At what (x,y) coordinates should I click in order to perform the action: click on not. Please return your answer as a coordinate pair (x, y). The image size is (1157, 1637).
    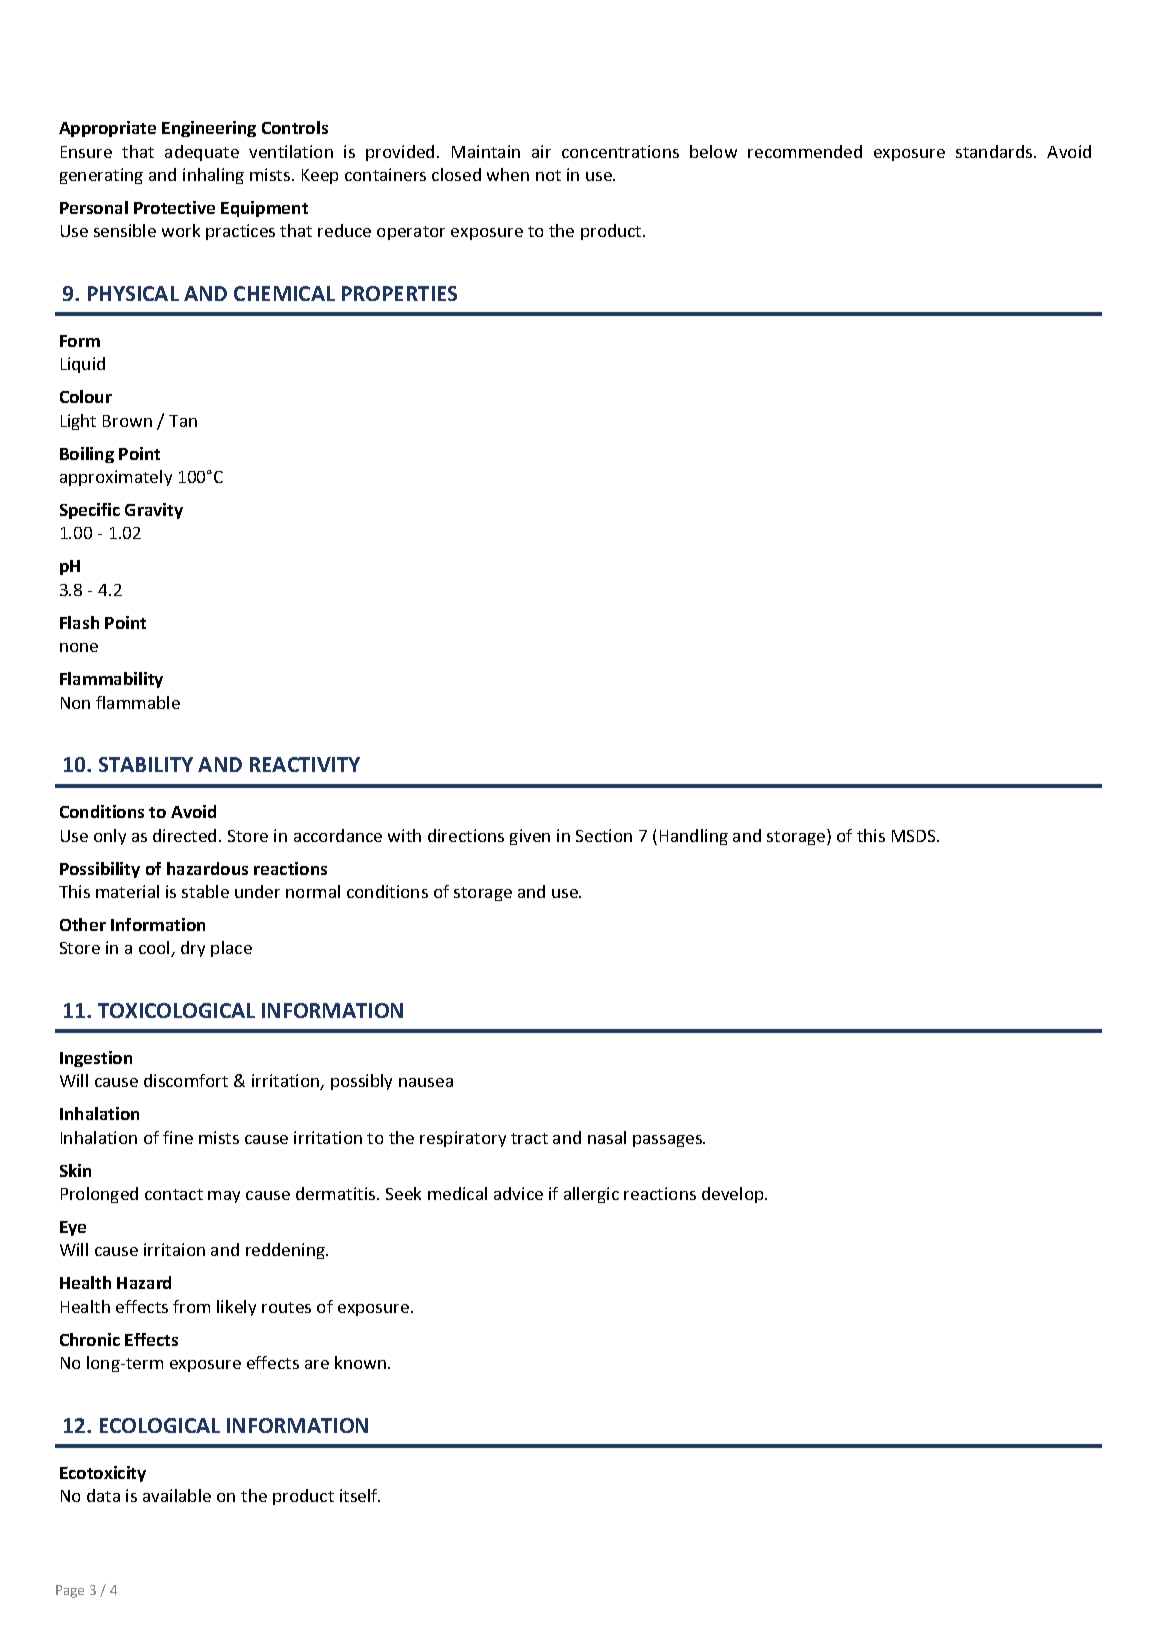
    Looking at the image, I should click on (548, 175).
